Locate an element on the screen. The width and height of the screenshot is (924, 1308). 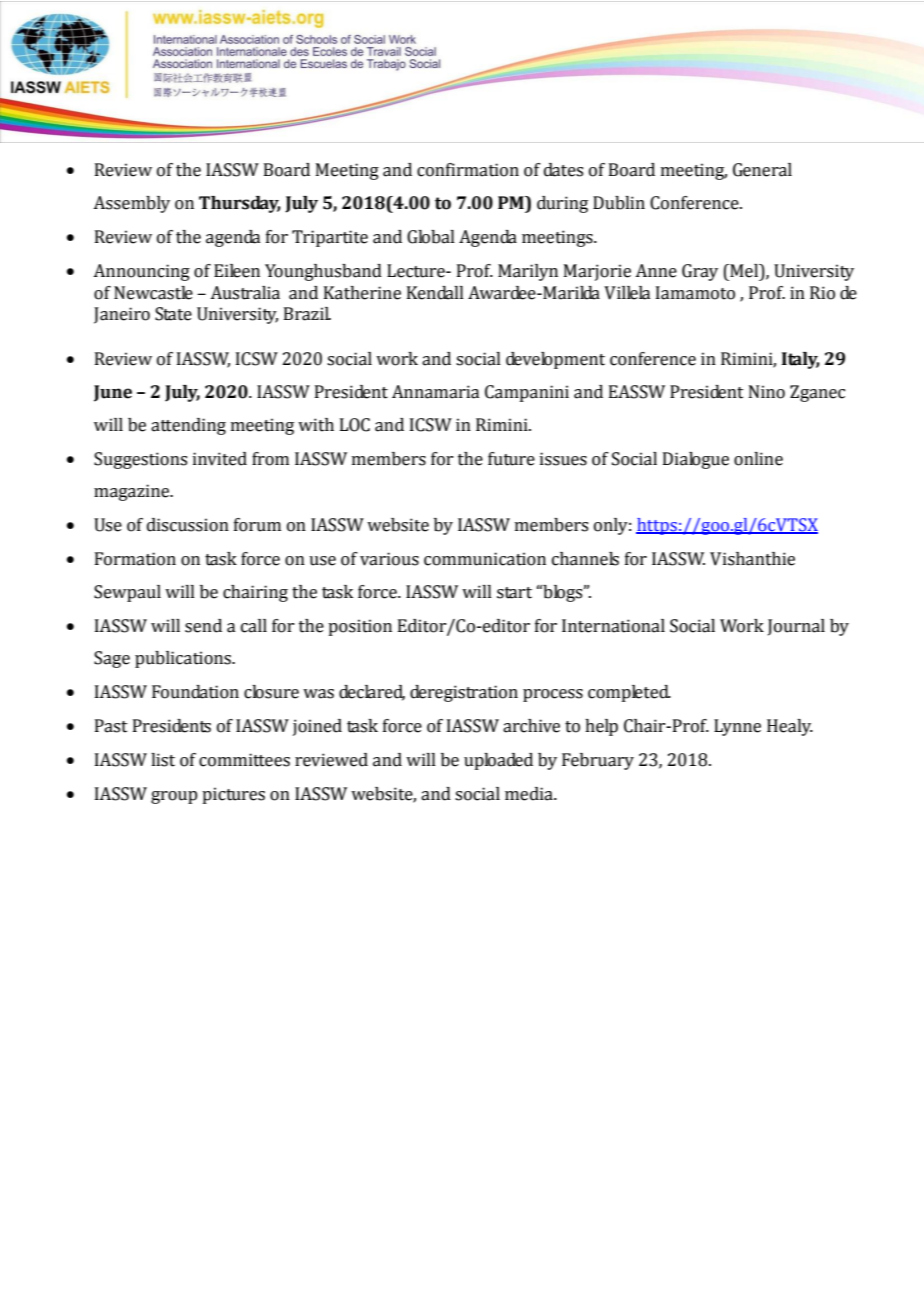
General is located at coordinates (762, 170).
